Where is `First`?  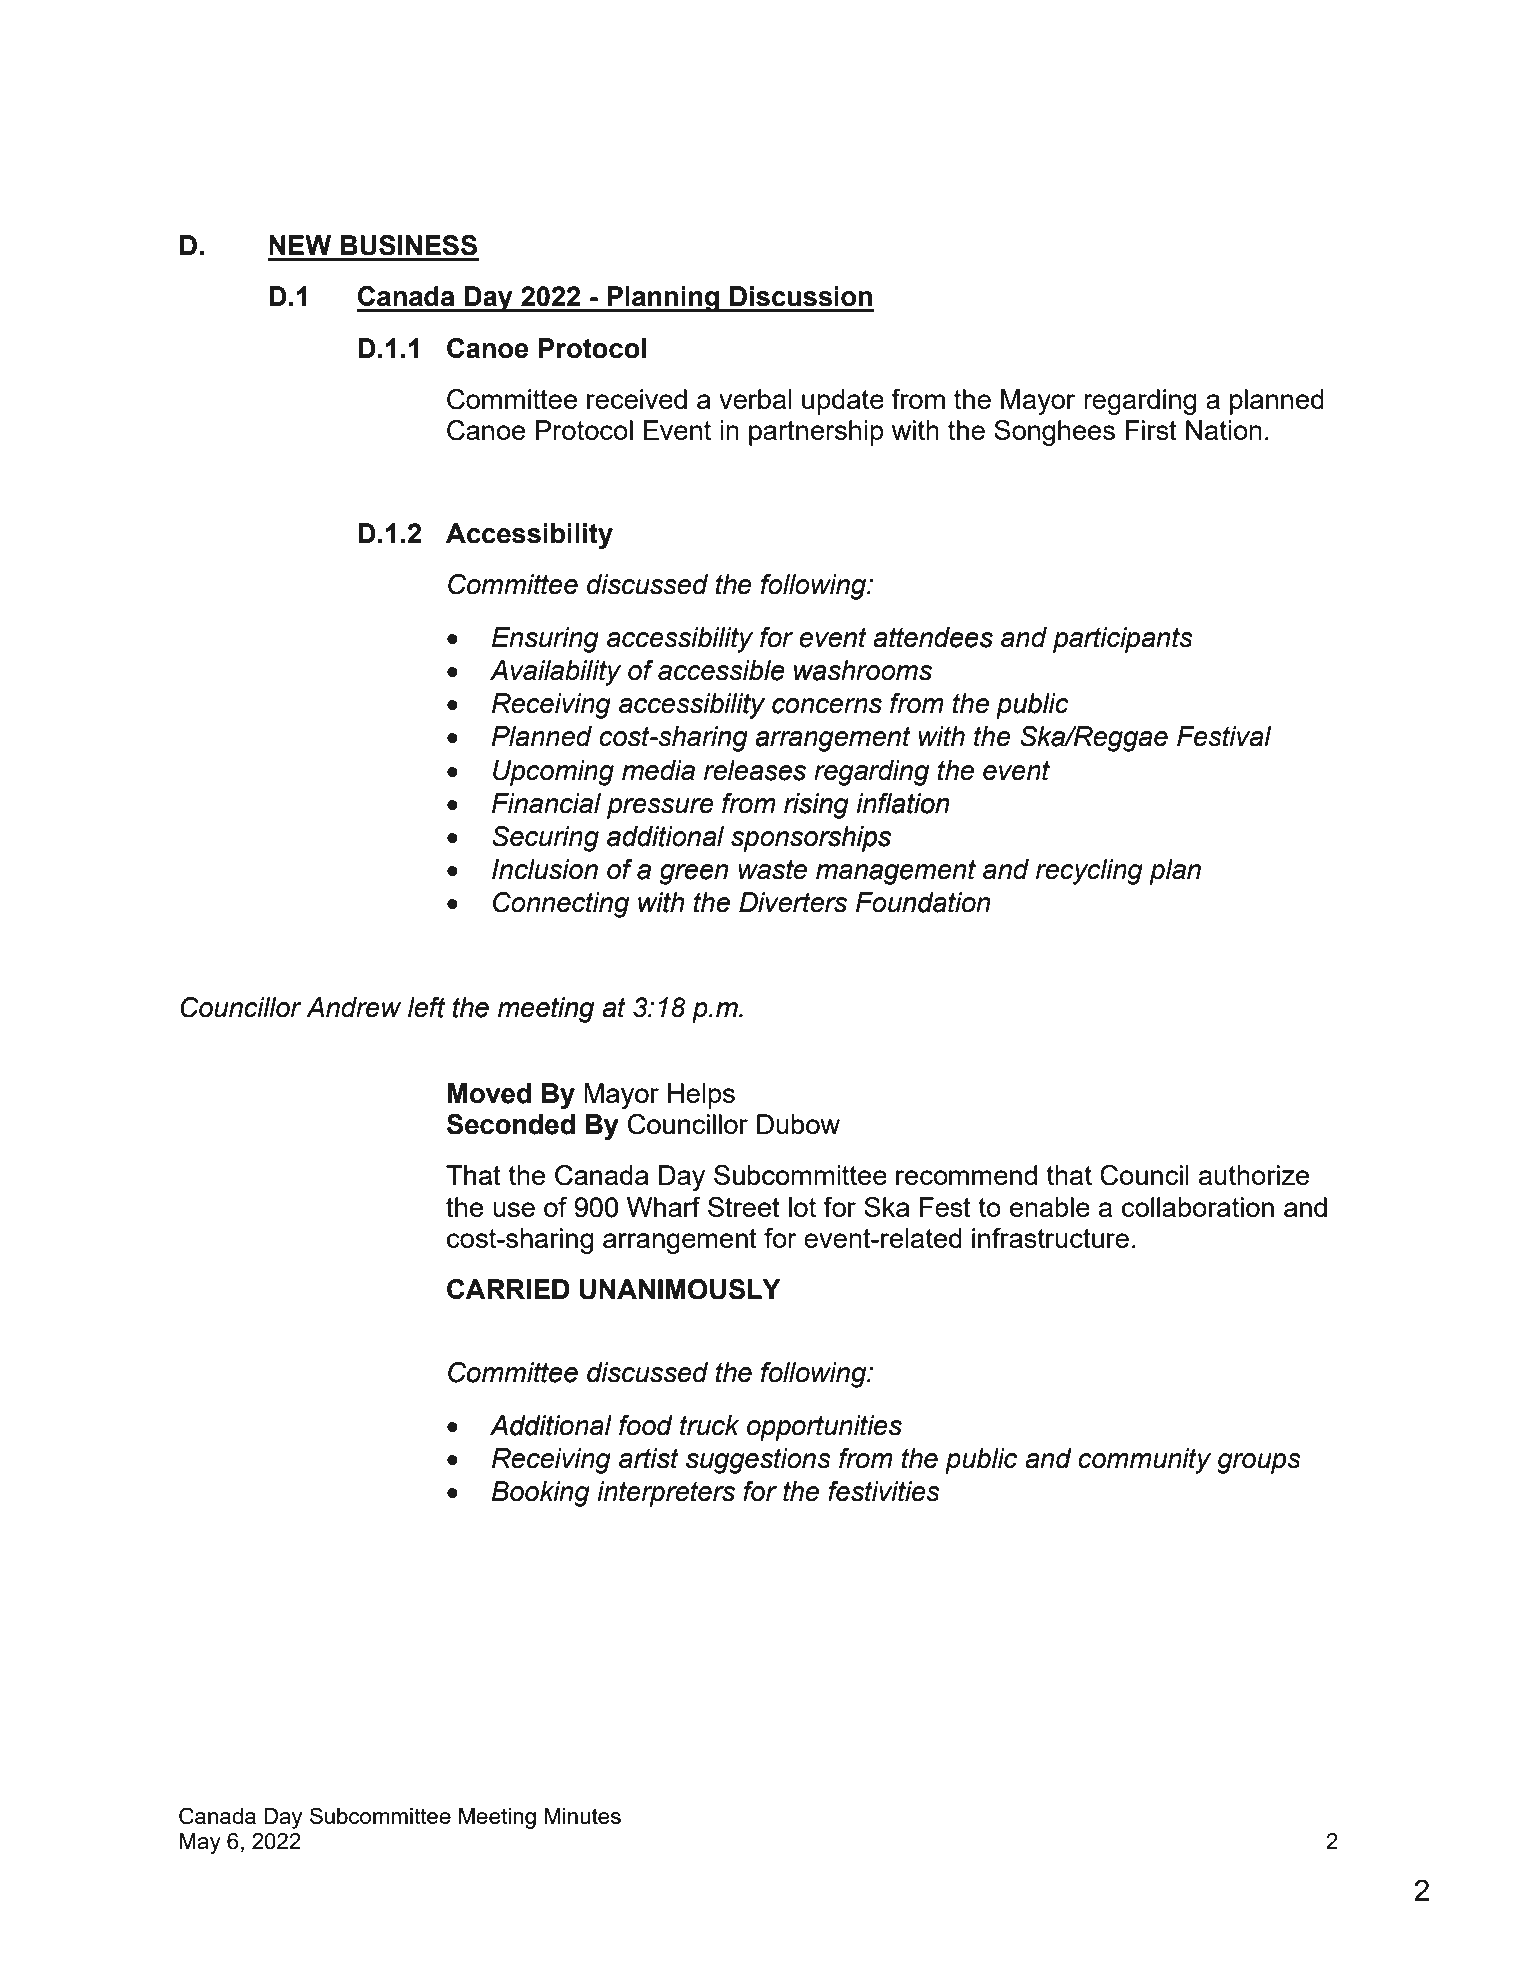
First is located at coordinates (1151, 430).
